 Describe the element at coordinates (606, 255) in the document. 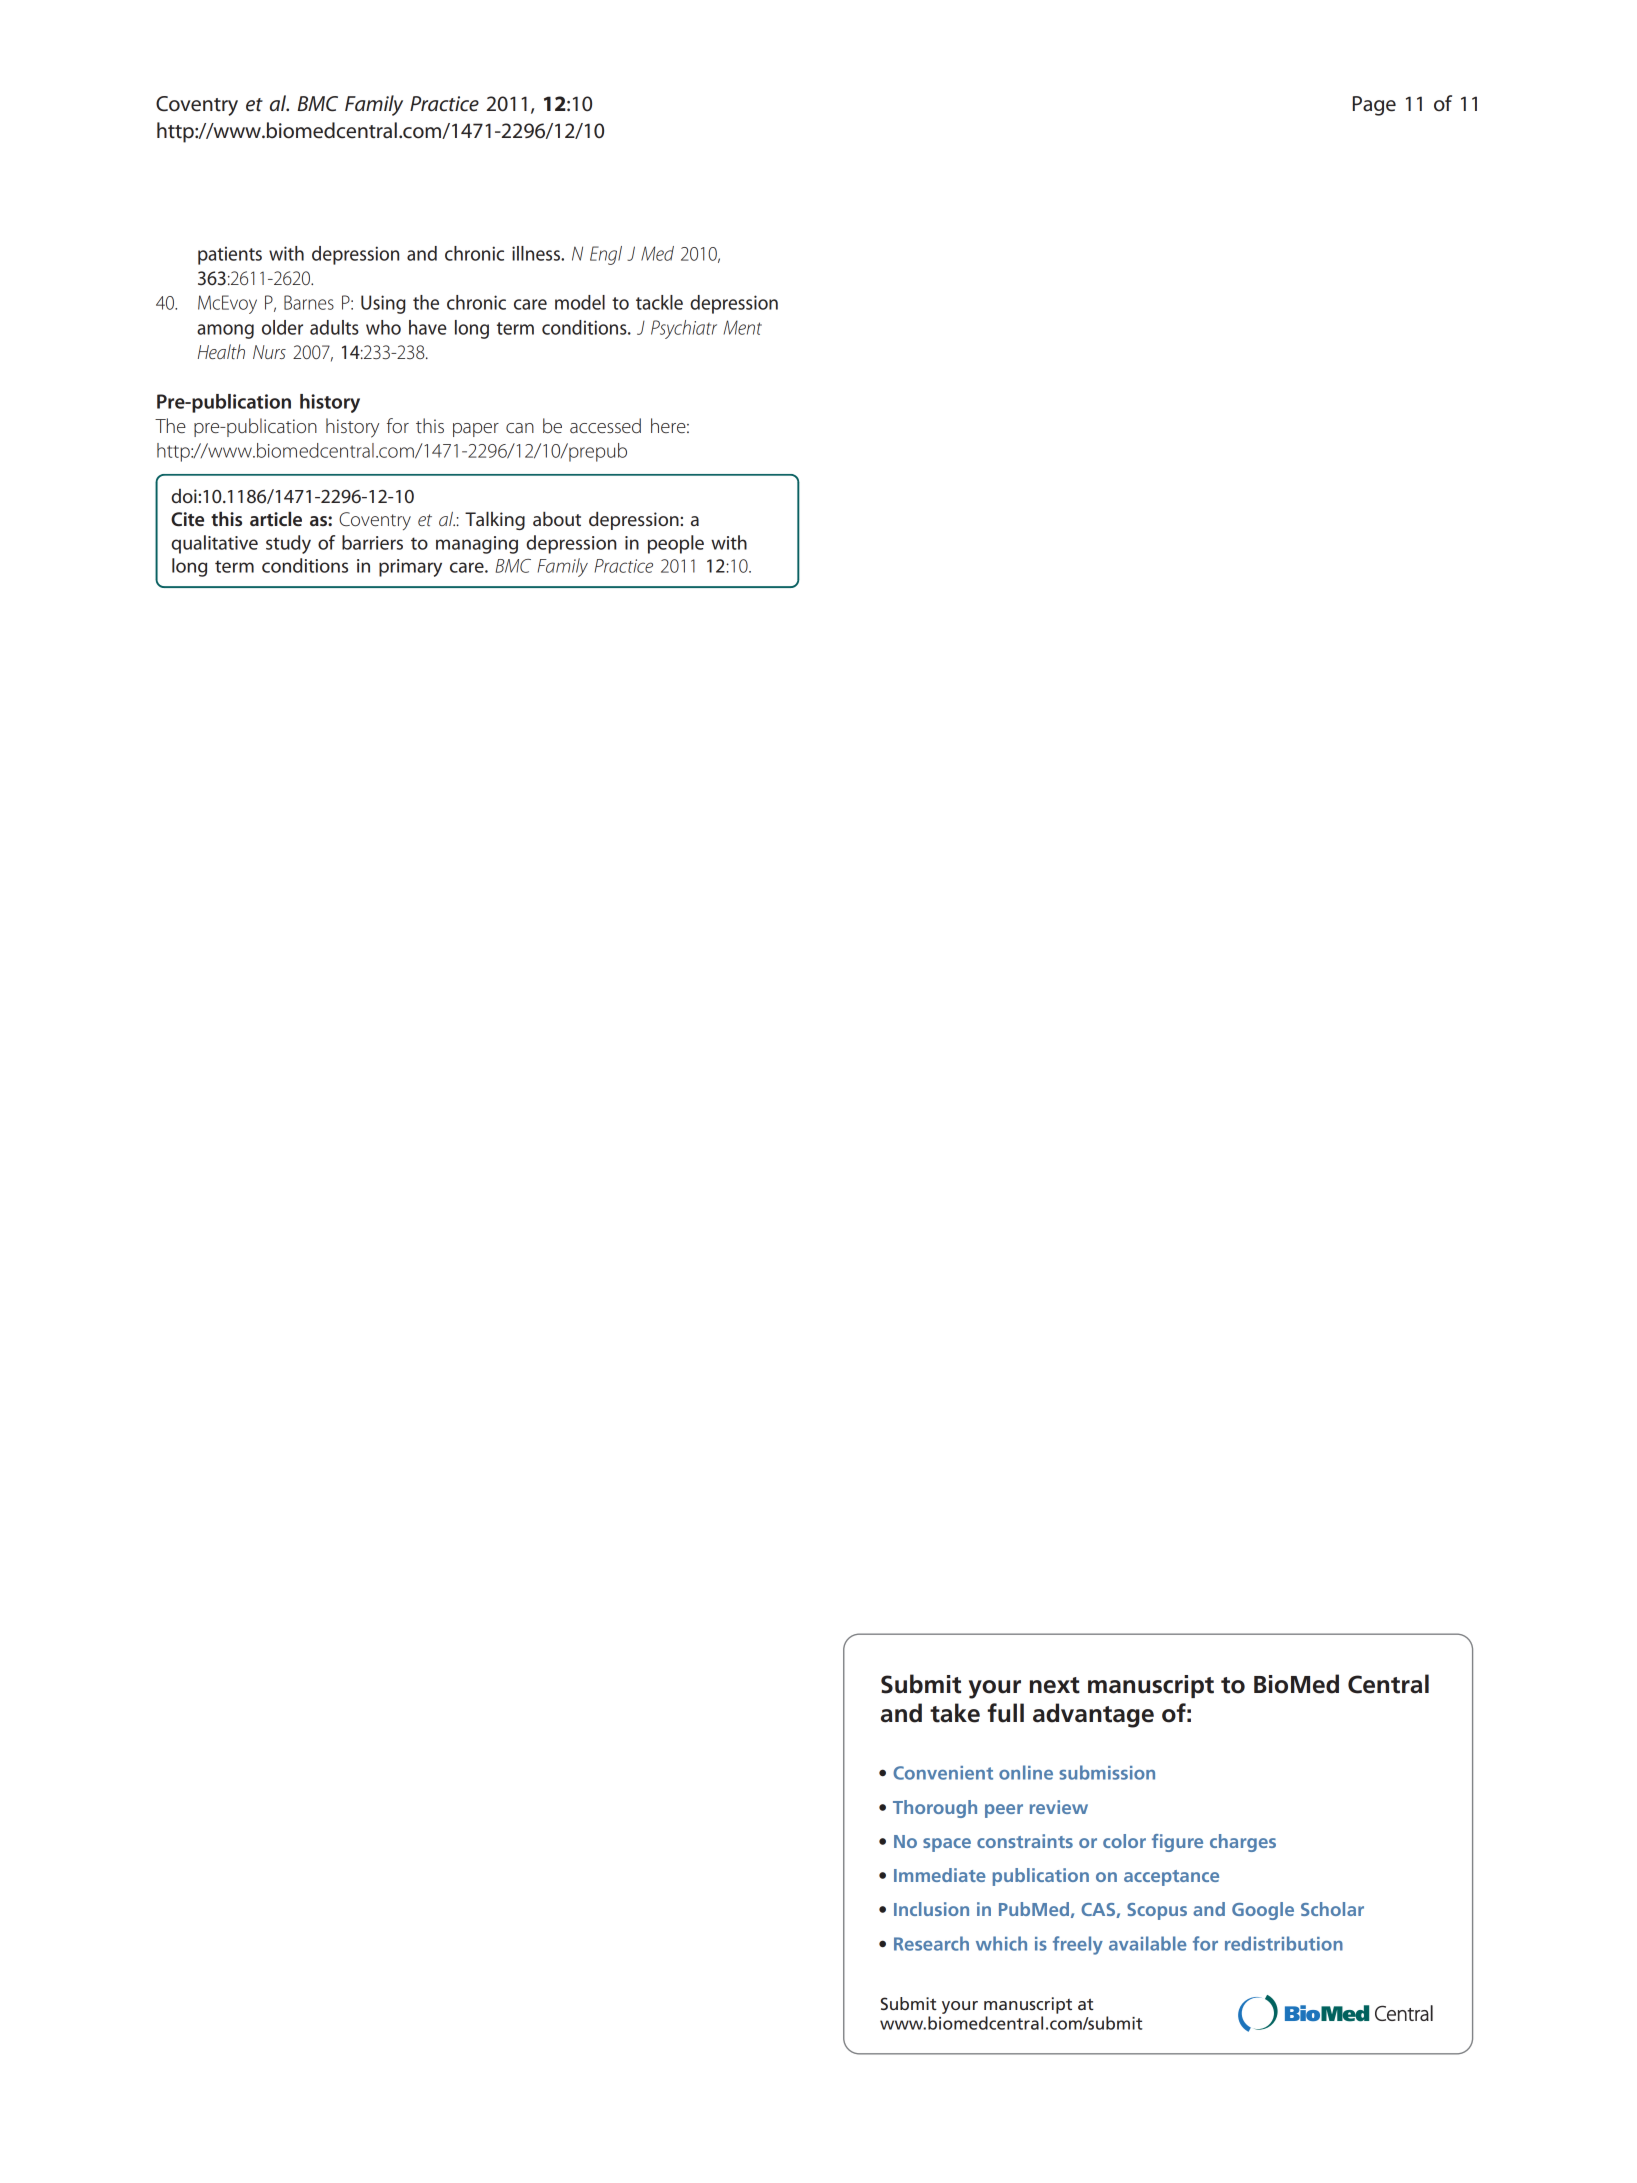

I see `Engl` at that location.
